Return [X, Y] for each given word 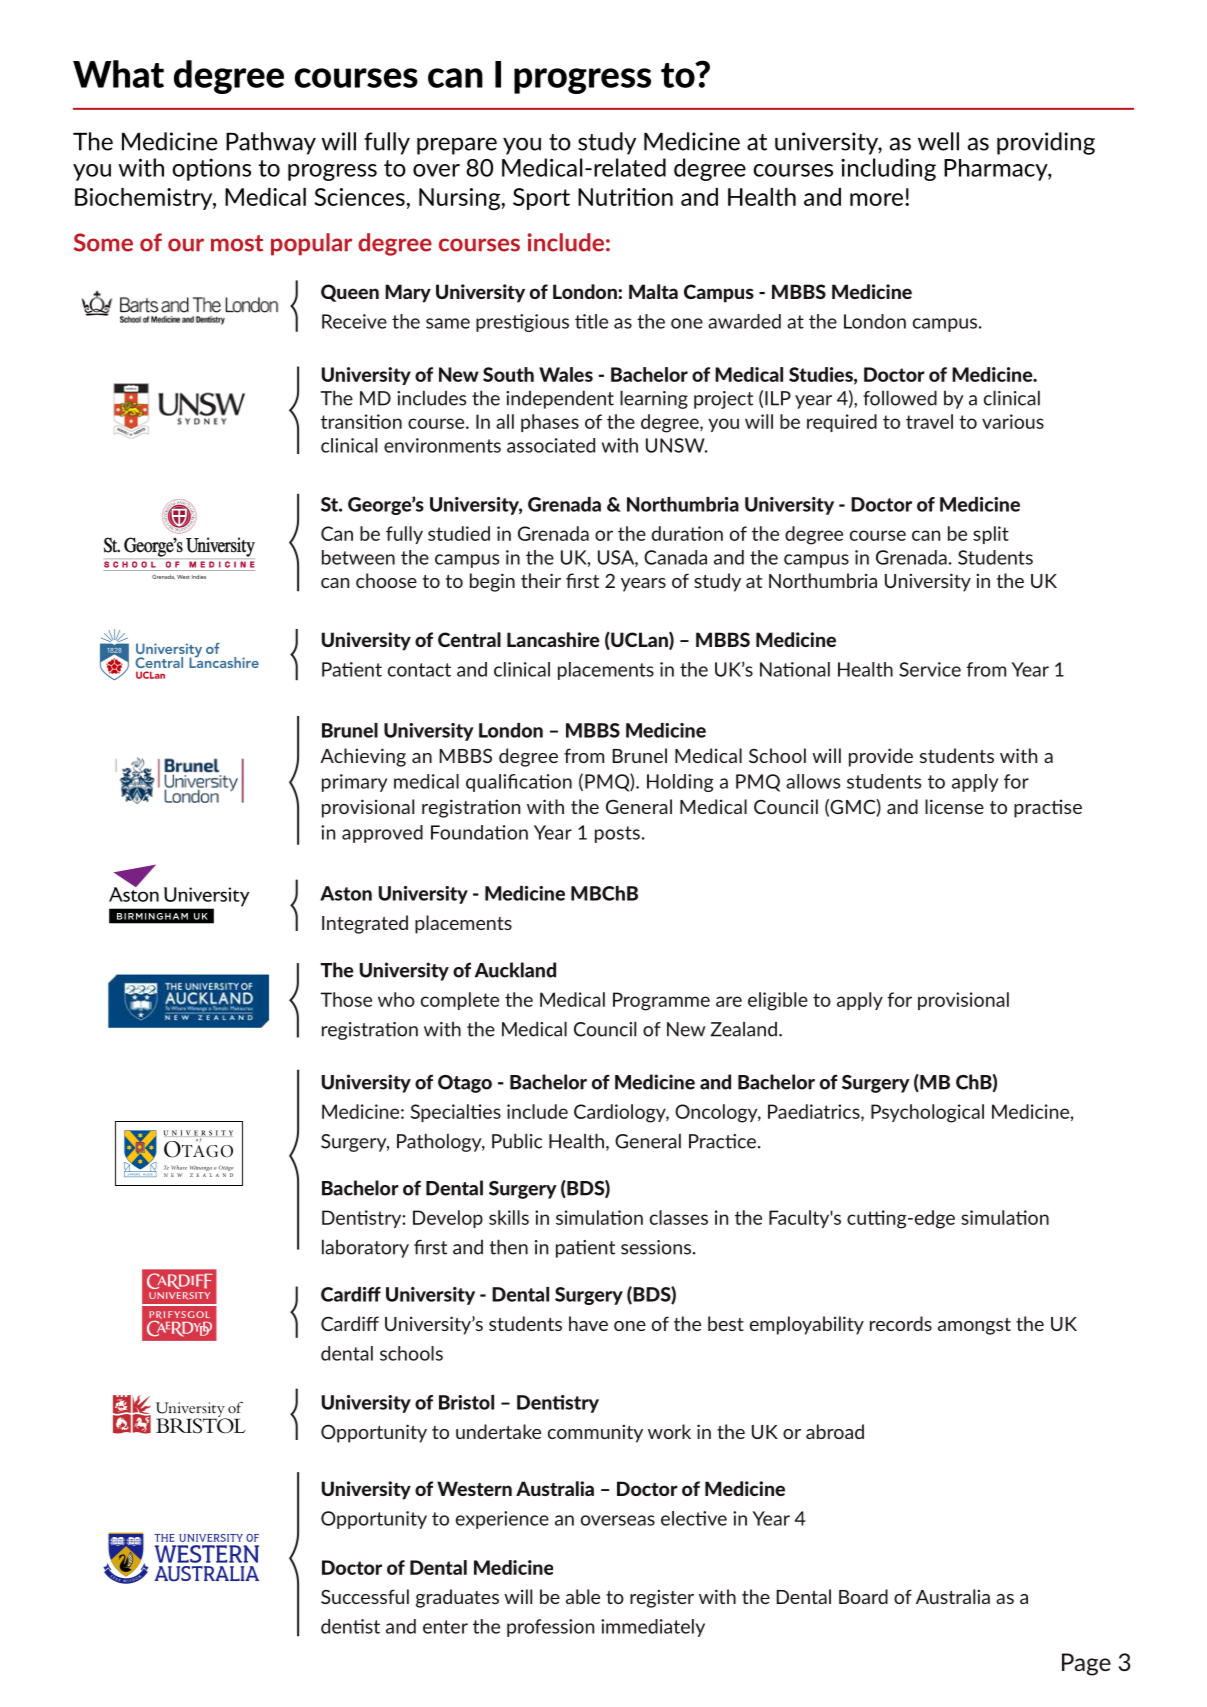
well [938, 141]
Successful [365, 1596]
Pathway [271, 143]
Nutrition [625, 197]
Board [863, 1596]
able [583, 1596]
